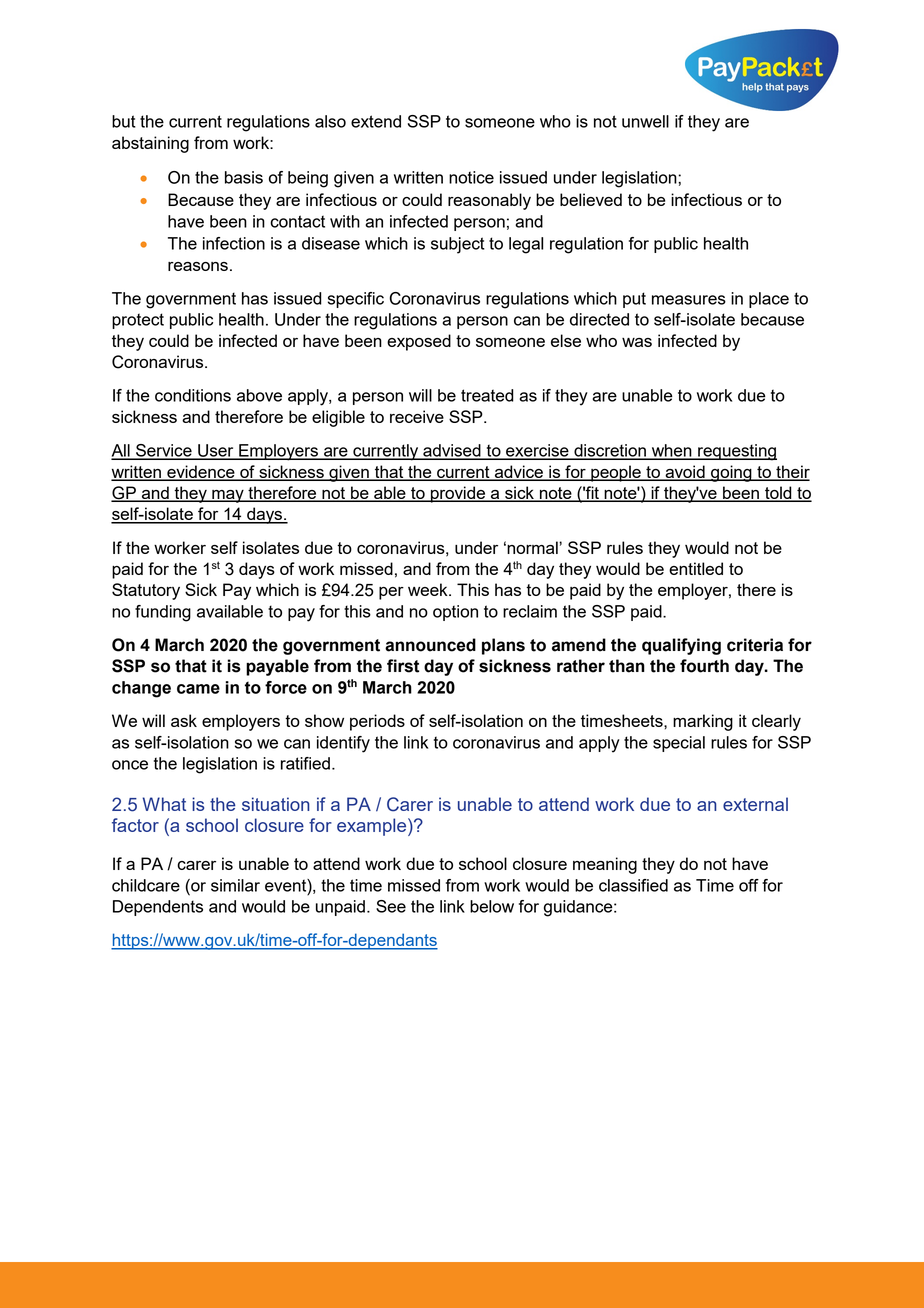  Describe the element at coordinates (198, 689) in the screenshot. I see `came` at that location.
